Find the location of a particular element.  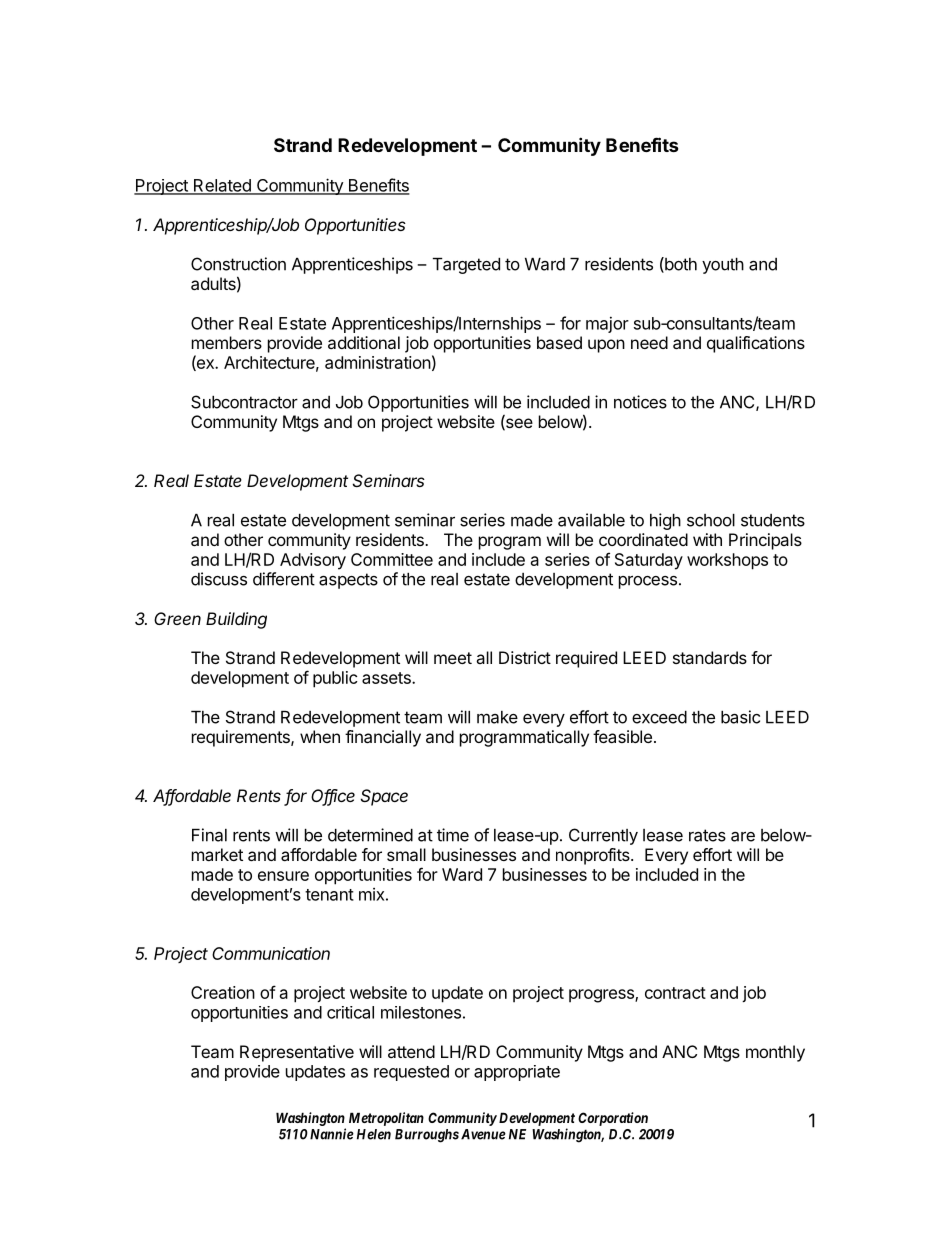

Representative is located at coordinates (297, 1053).
